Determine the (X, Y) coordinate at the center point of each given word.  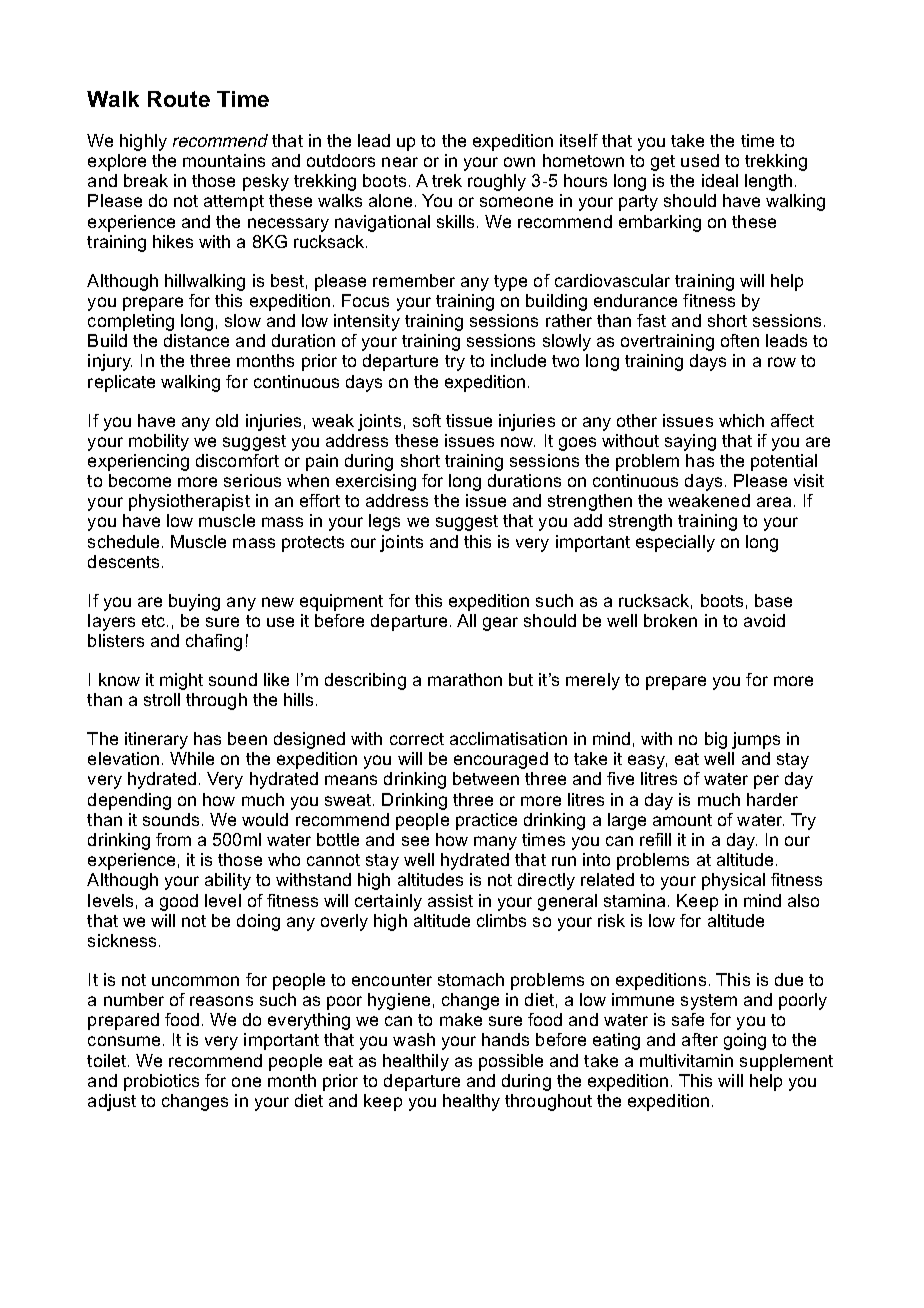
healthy (471, 1102)
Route (179, 99)
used (700, 160)
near (400, 162)
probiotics (161, 1082)
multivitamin (686, 1060)
